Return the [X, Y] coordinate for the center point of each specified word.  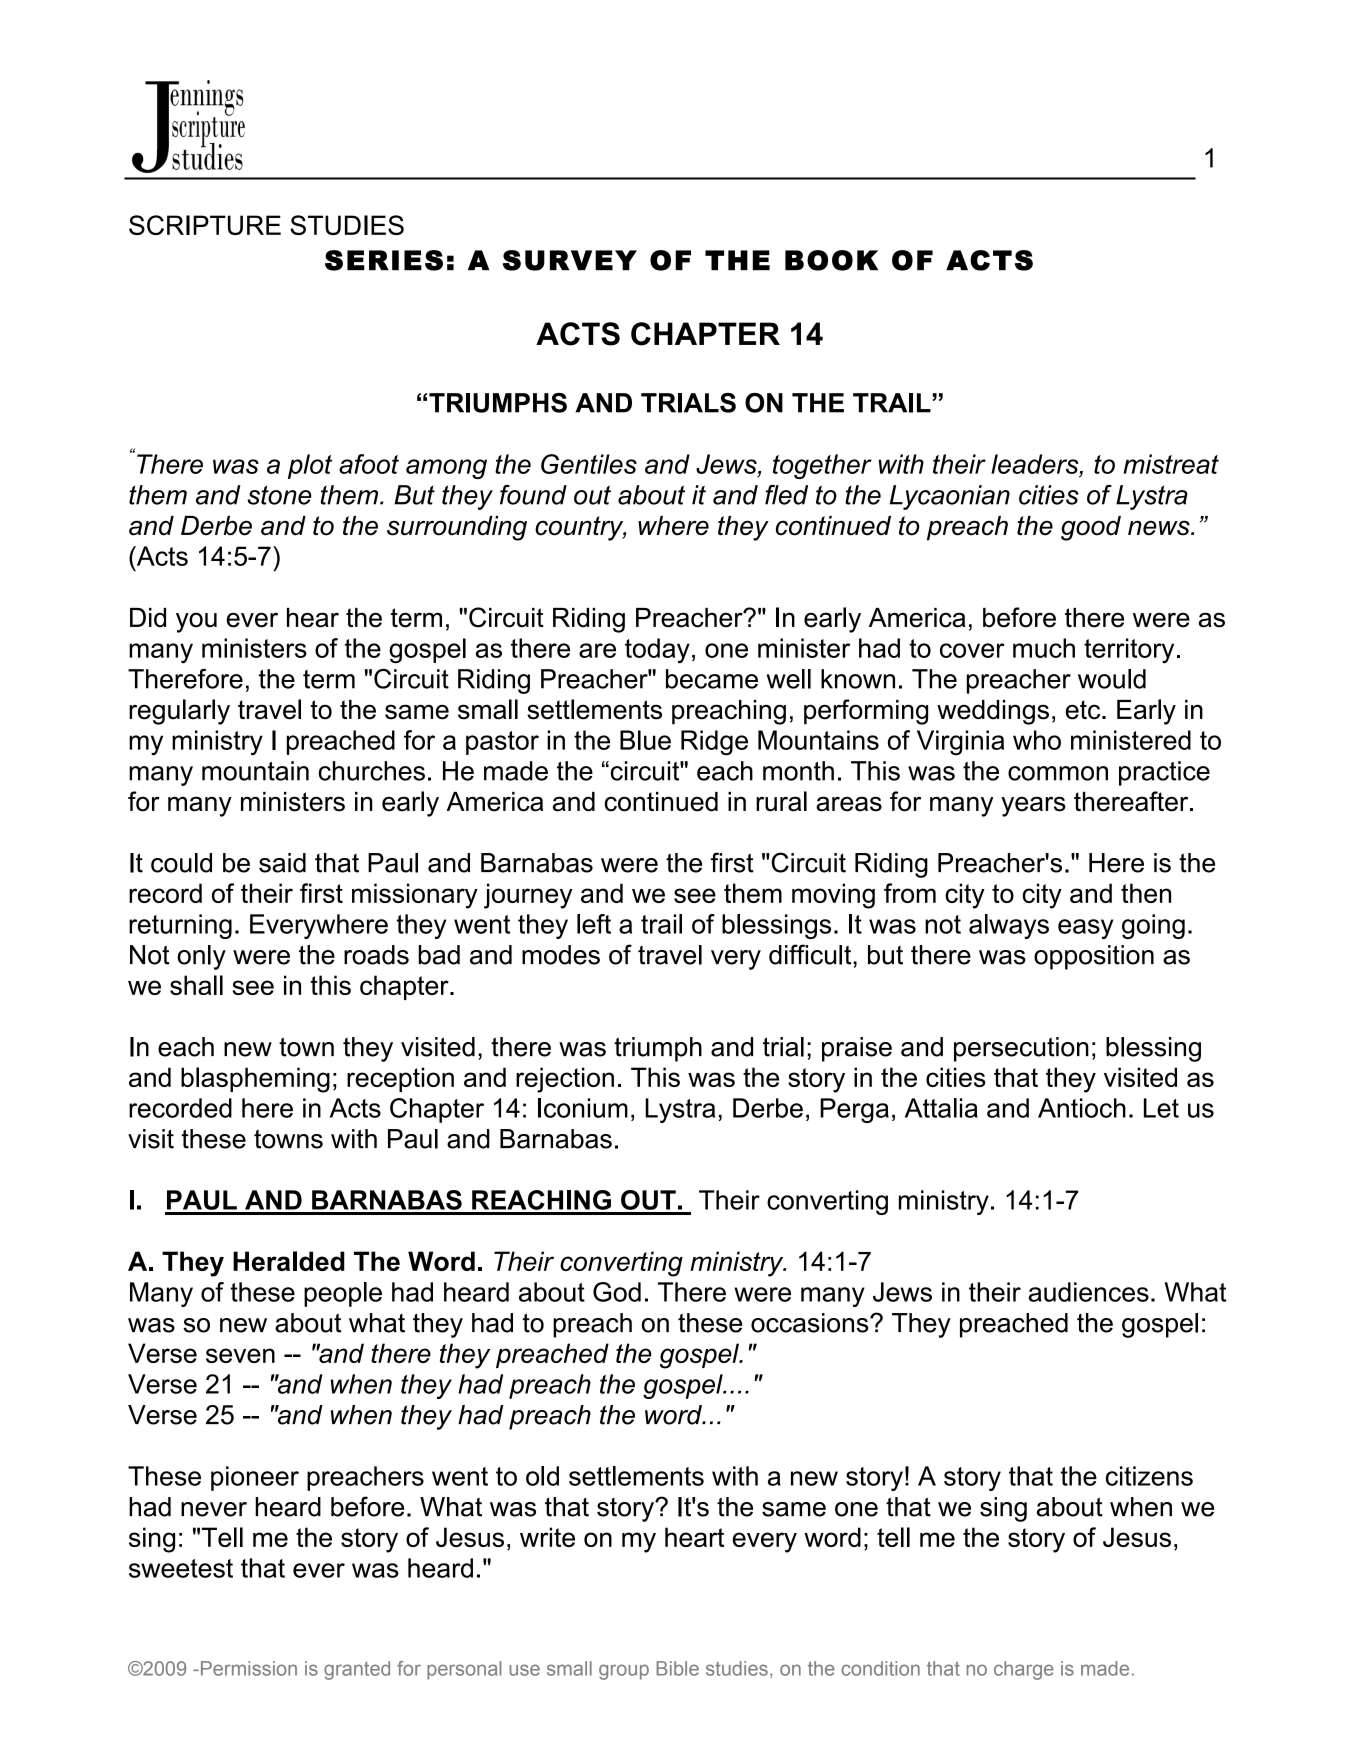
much [1044, 648]
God [617, 1292]
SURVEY [570, 260]
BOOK [831, 260]
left [594, 924]
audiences [1089, 1292]
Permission [249, 1668]
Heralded [289, 1261]
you [196, 622]
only [201, 957]
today [657, 651]
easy [1085, 929]
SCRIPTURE [205, 225]
